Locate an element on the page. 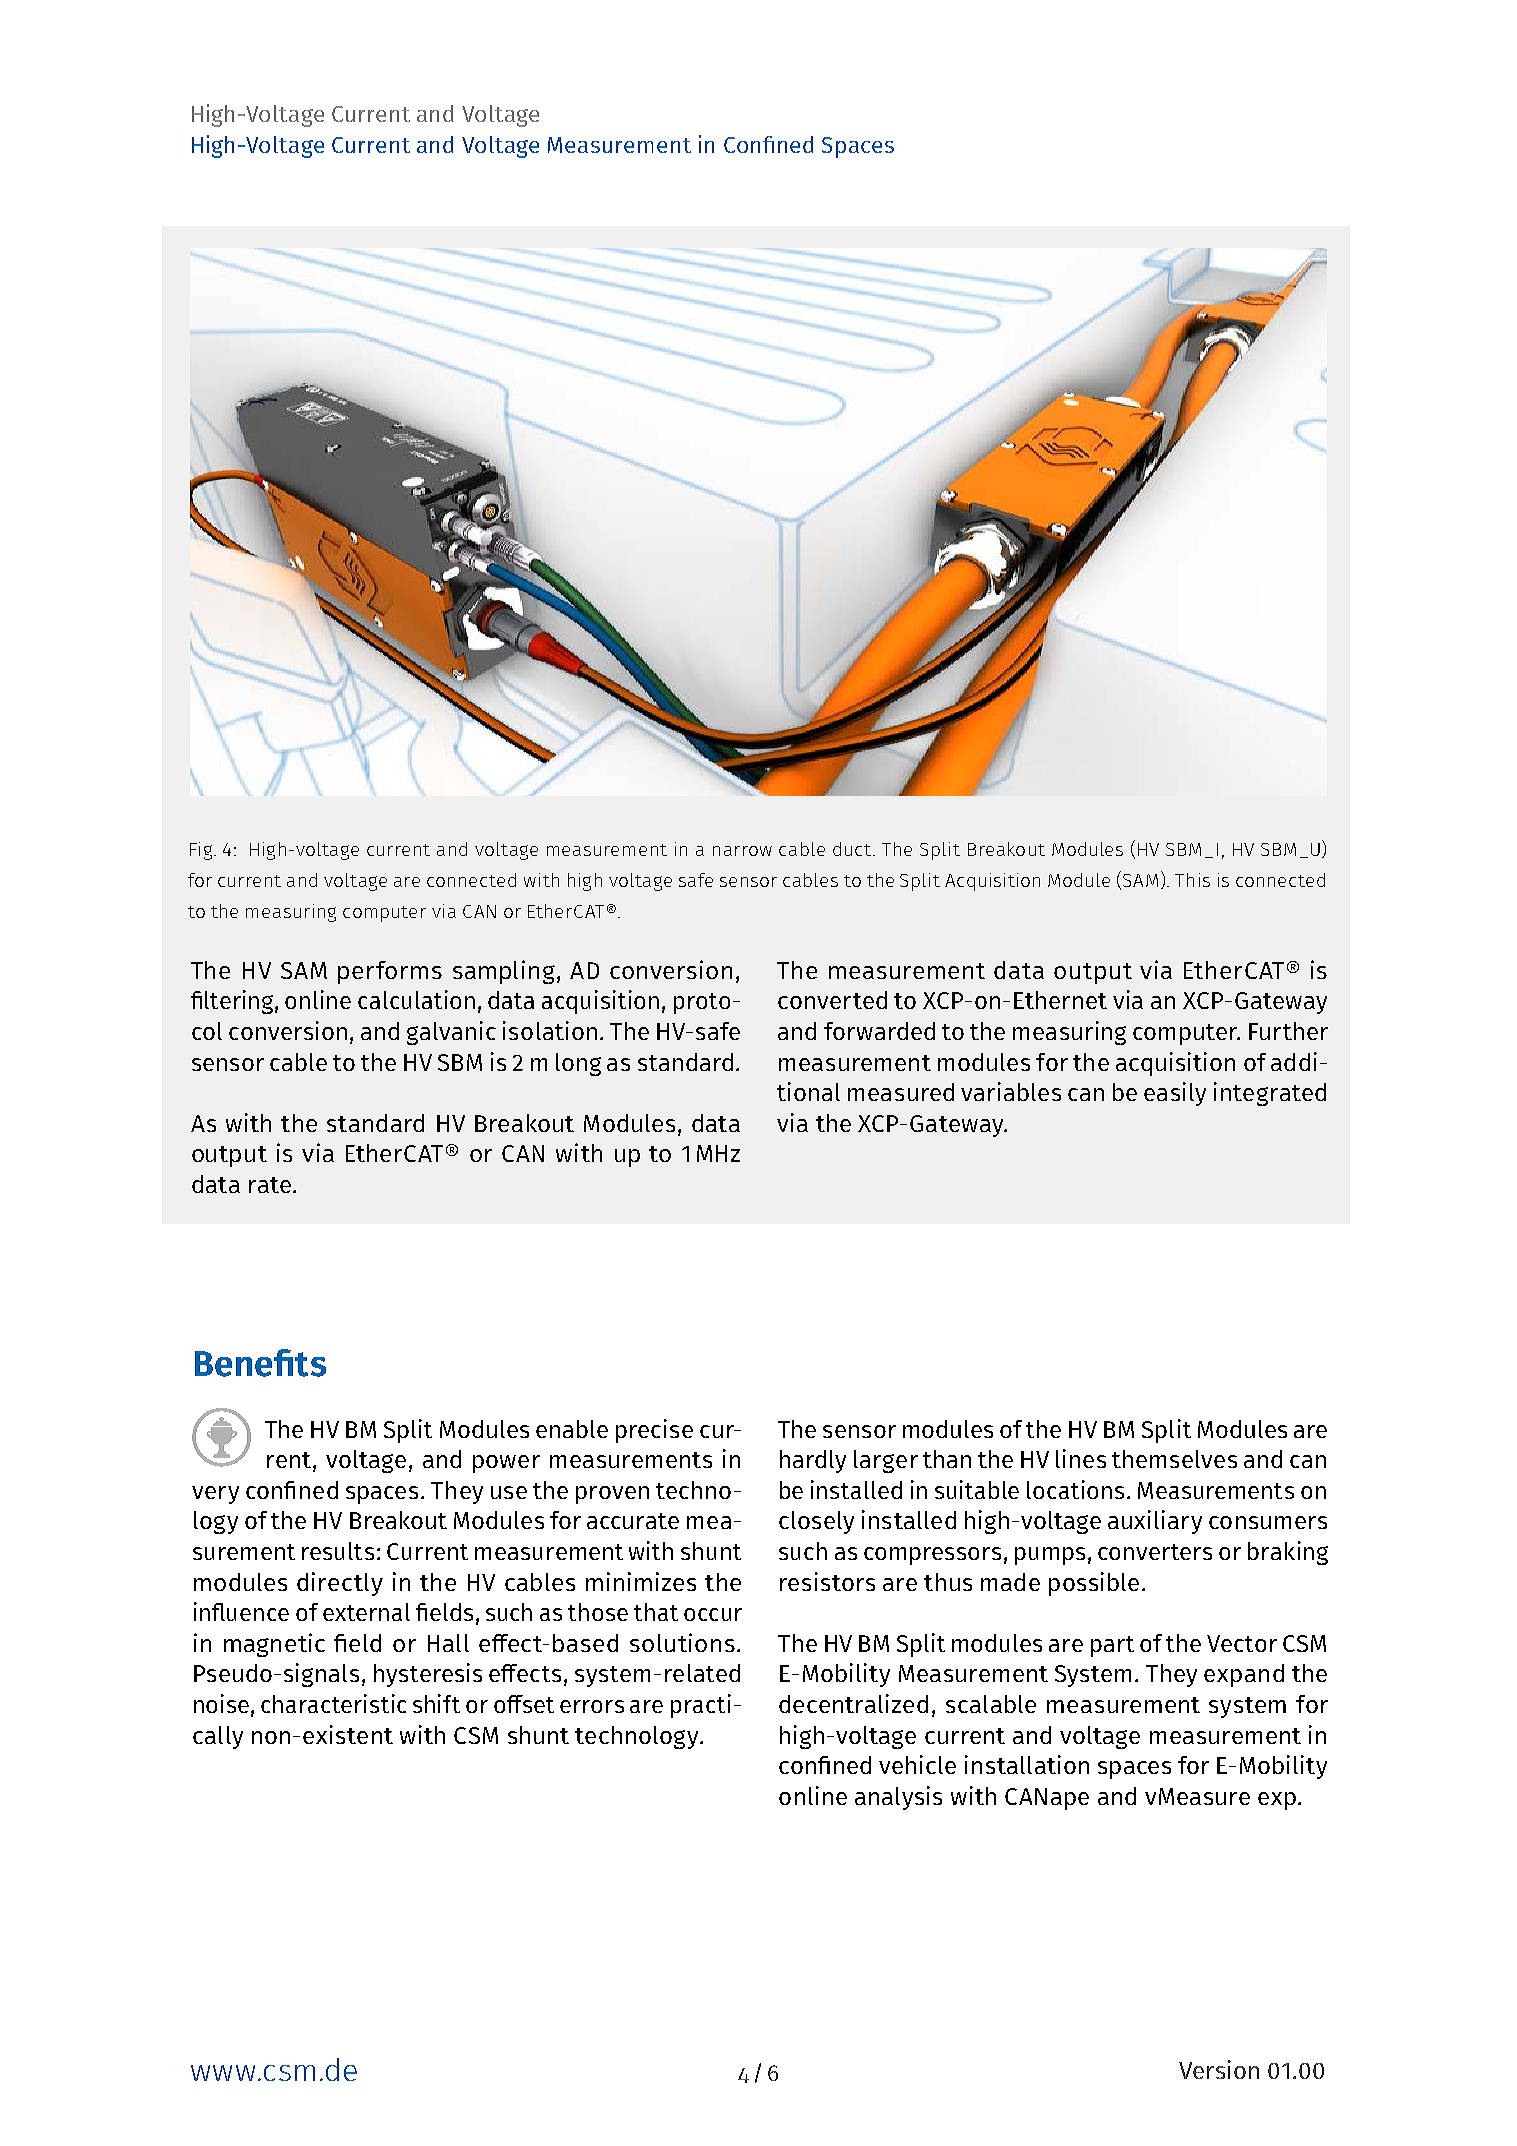 Image resolution: width=1517 pixels, height=2146 pixels. analysis is located at coordinates (898, 1798).
